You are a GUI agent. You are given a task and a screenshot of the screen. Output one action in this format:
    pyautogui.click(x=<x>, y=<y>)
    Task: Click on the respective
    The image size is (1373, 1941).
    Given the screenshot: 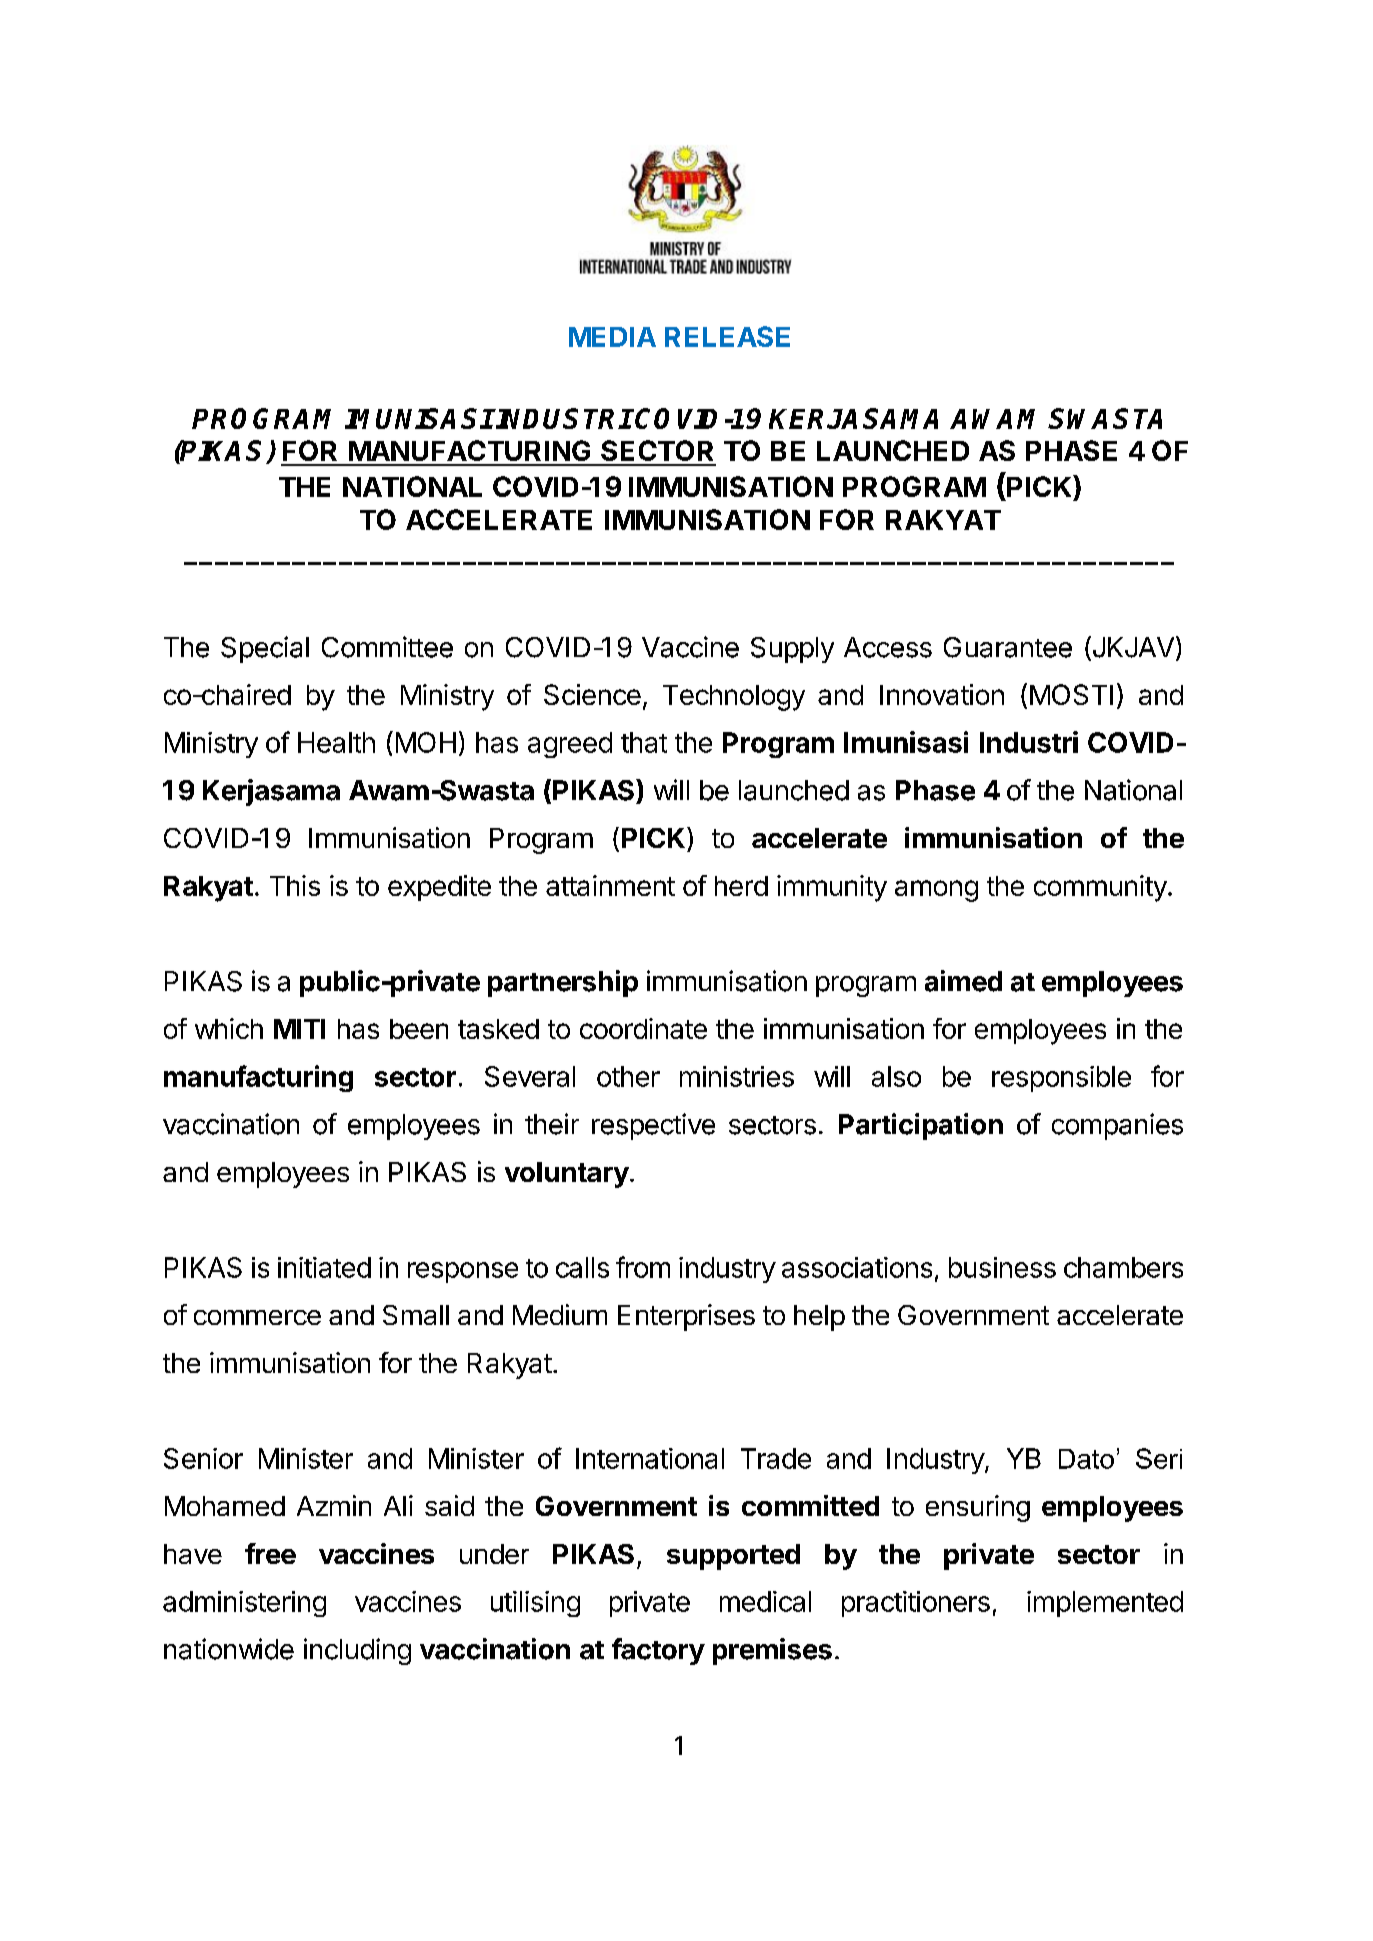 What is the action you would take?
    pyautogui.click(x=653, y=1126)
